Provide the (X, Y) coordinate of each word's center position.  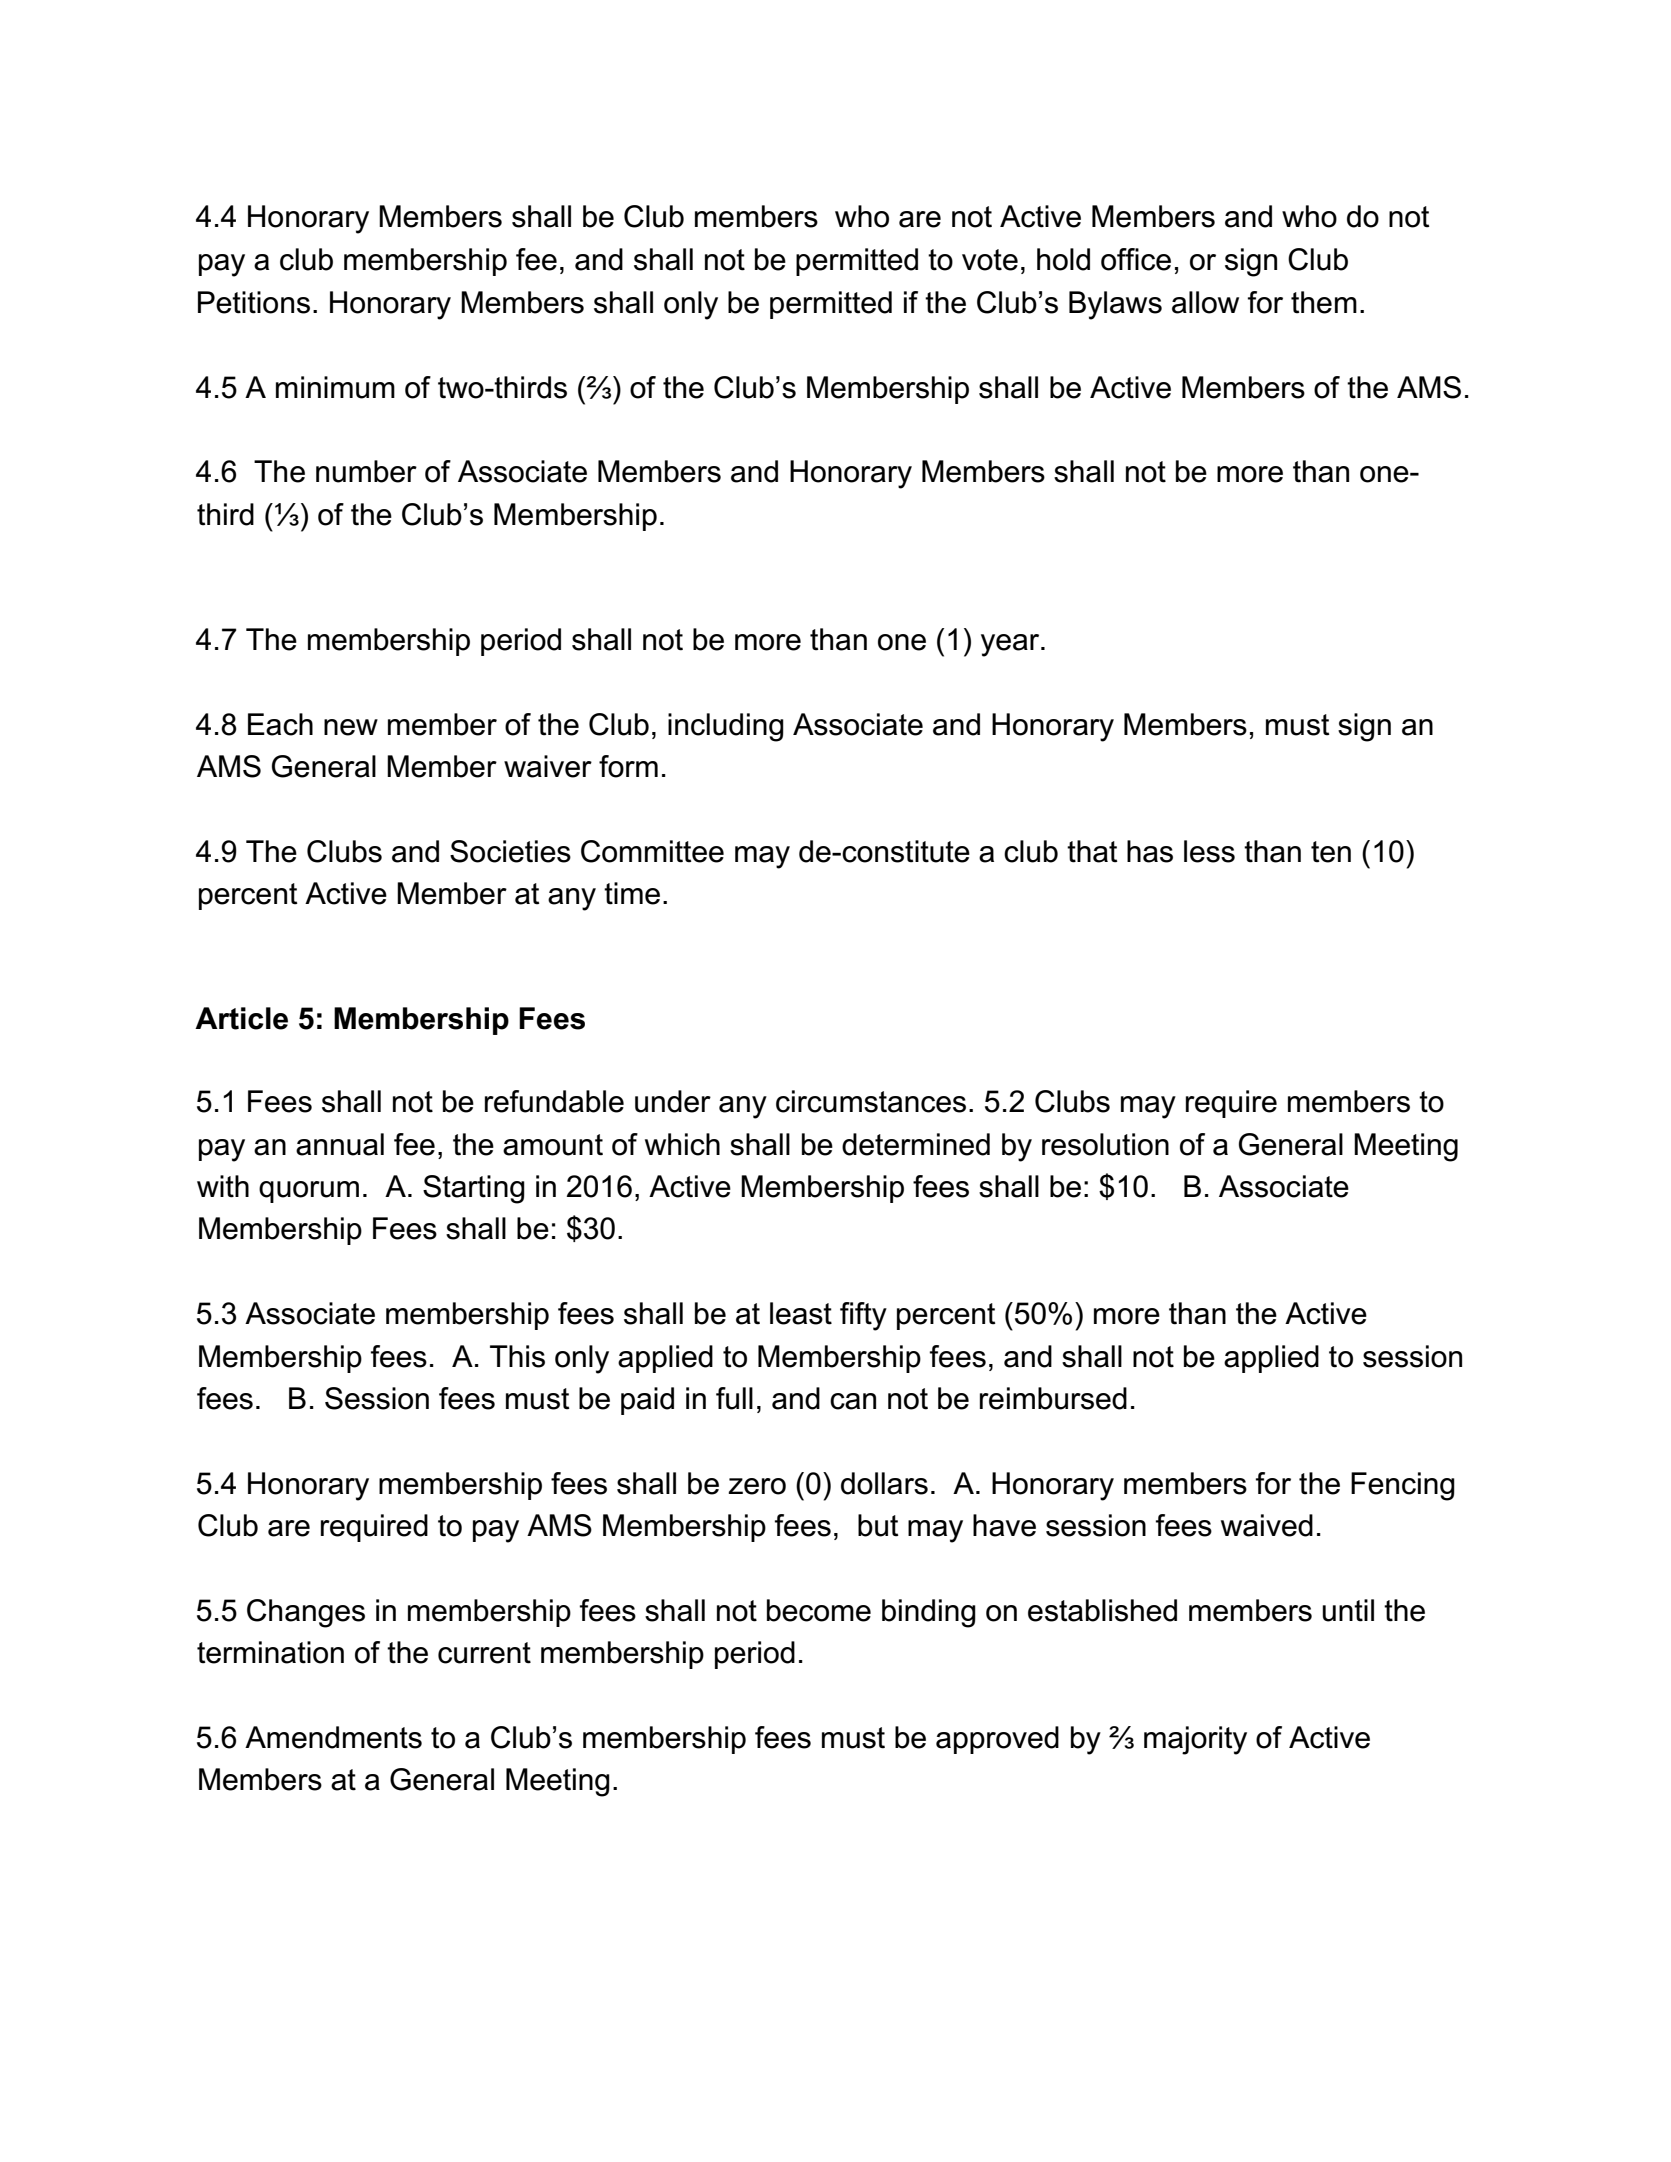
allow (1205, 302)
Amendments (333, 1737)
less (1209, 851)
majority (1195, 1740)
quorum (309, 1192)
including (726, 727)
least (801, 1313)
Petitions (254, 302)
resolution (1105, 1144)
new (351, 727)
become (819, 1610)
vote (990, 260)
